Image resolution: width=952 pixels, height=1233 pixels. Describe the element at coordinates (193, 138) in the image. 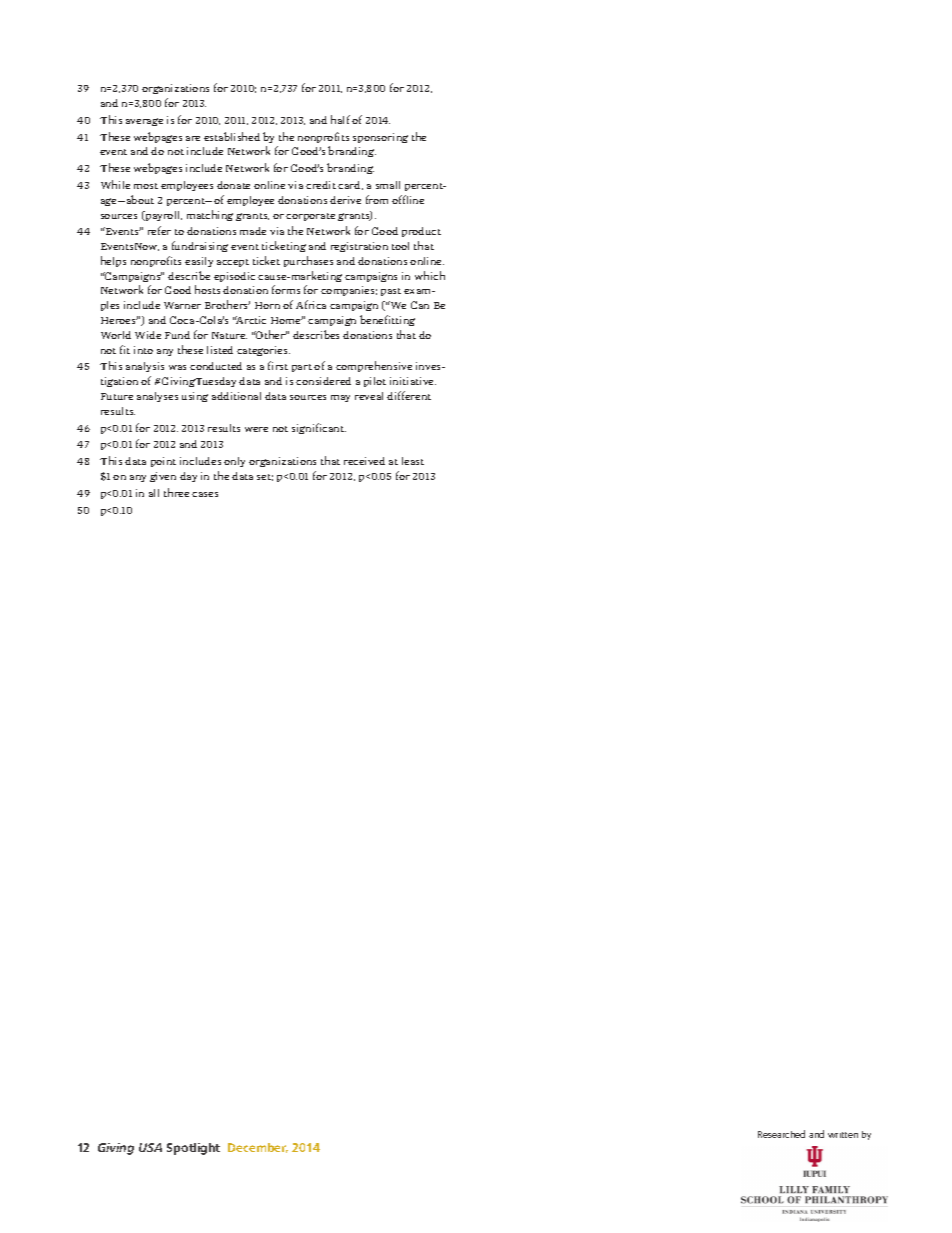

I see `are` at that location.
